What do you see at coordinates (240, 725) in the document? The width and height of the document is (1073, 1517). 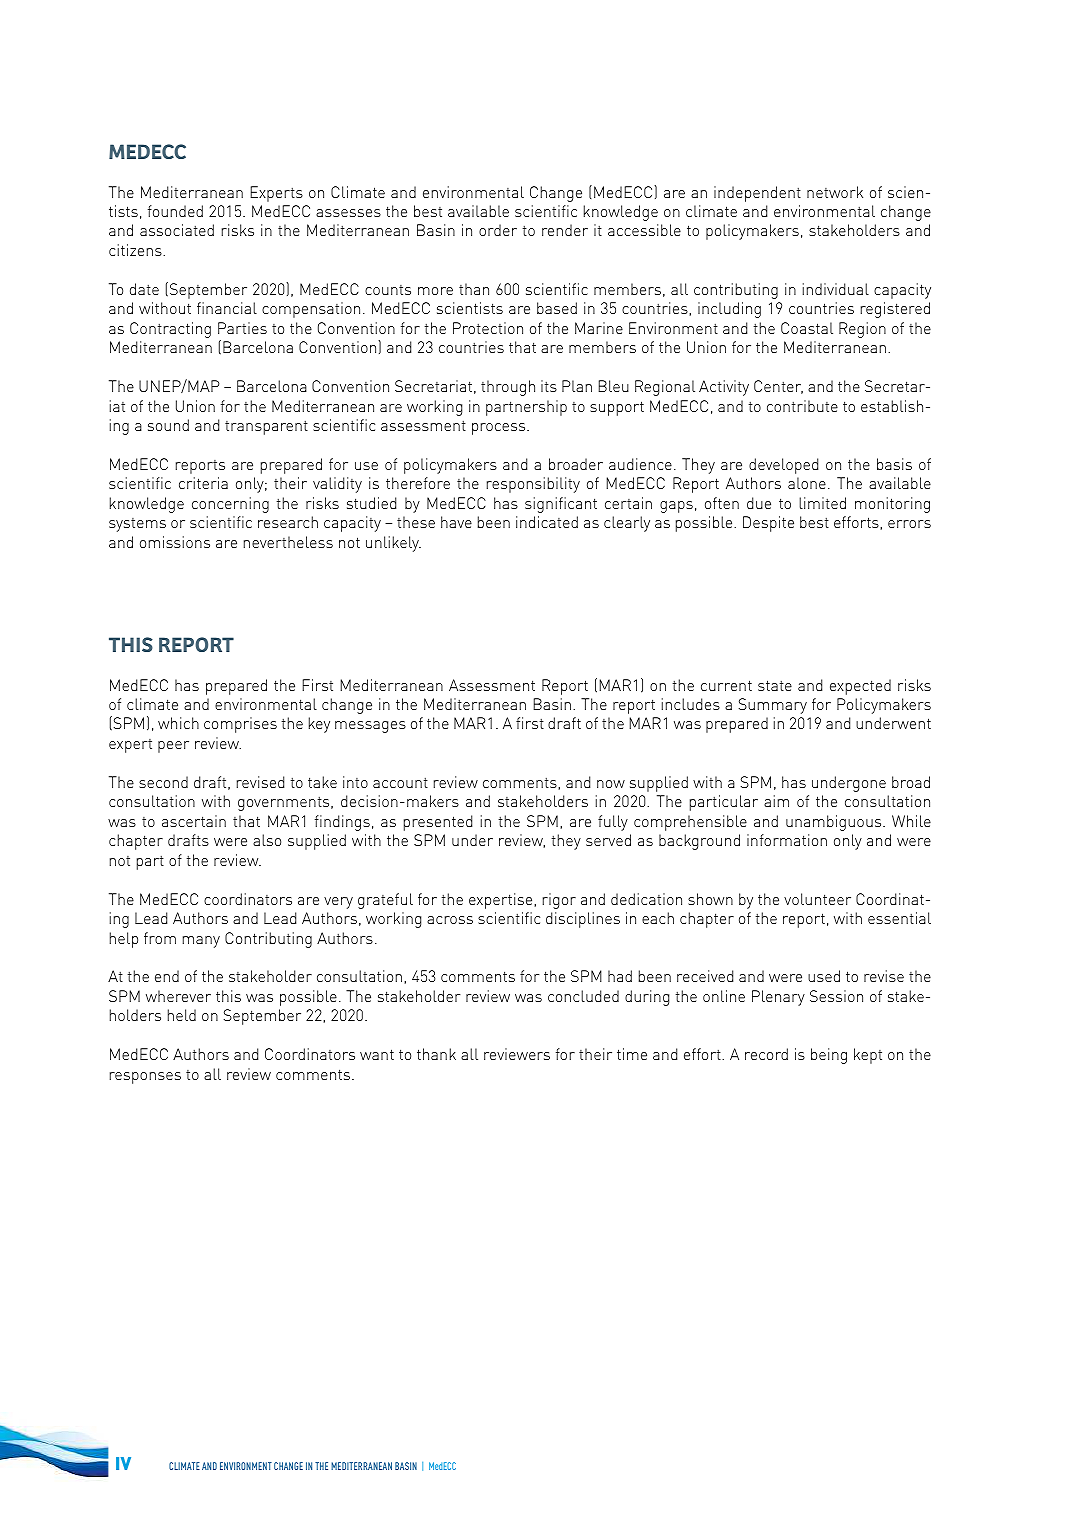 I see `comprises` at bounding box center [240, 725].
